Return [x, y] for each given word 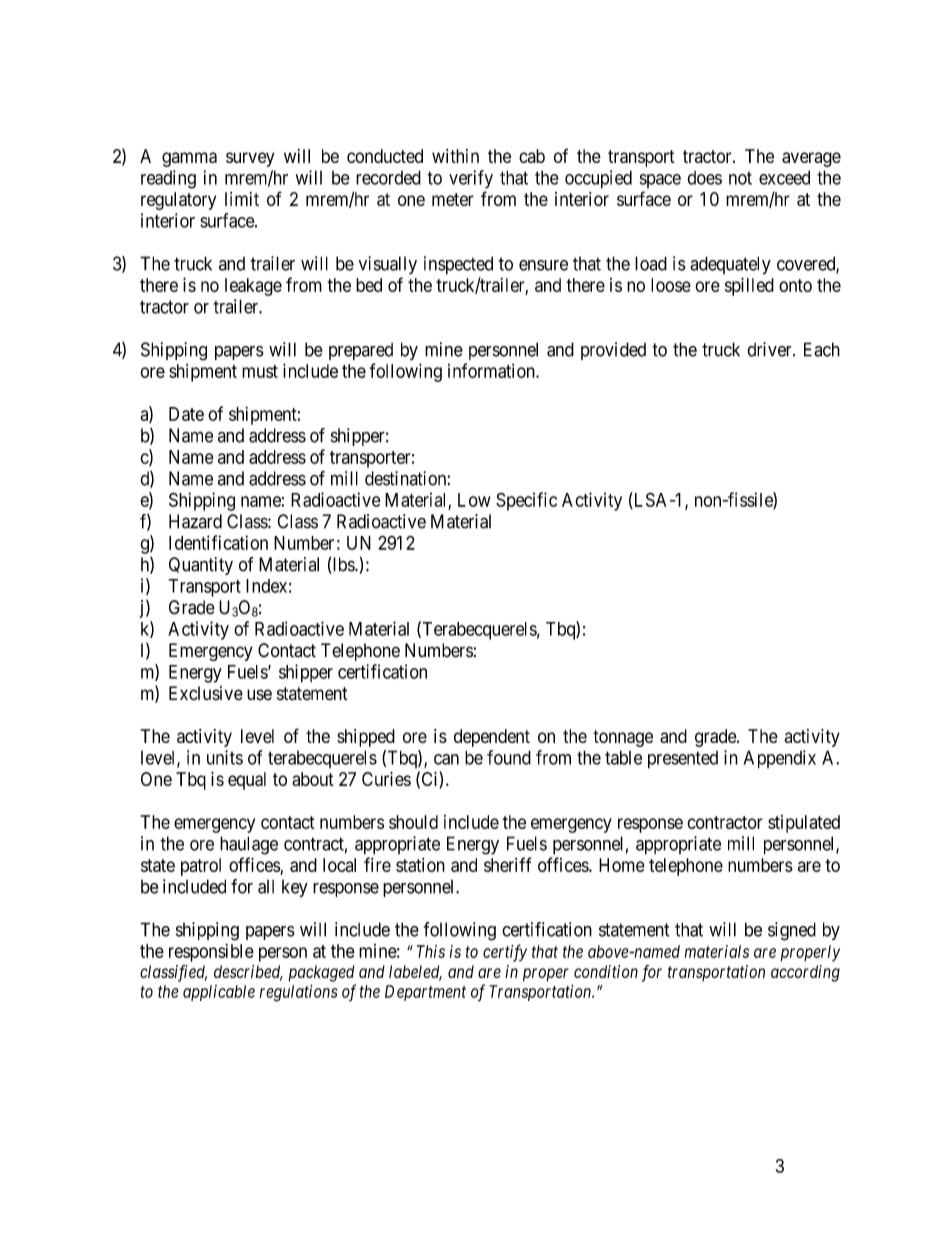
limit [242, 199]
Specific [526, 501]
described [248, 973]
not [740, 178]
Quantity [201, 566]
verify [471, 179]
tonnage [623, 738]
